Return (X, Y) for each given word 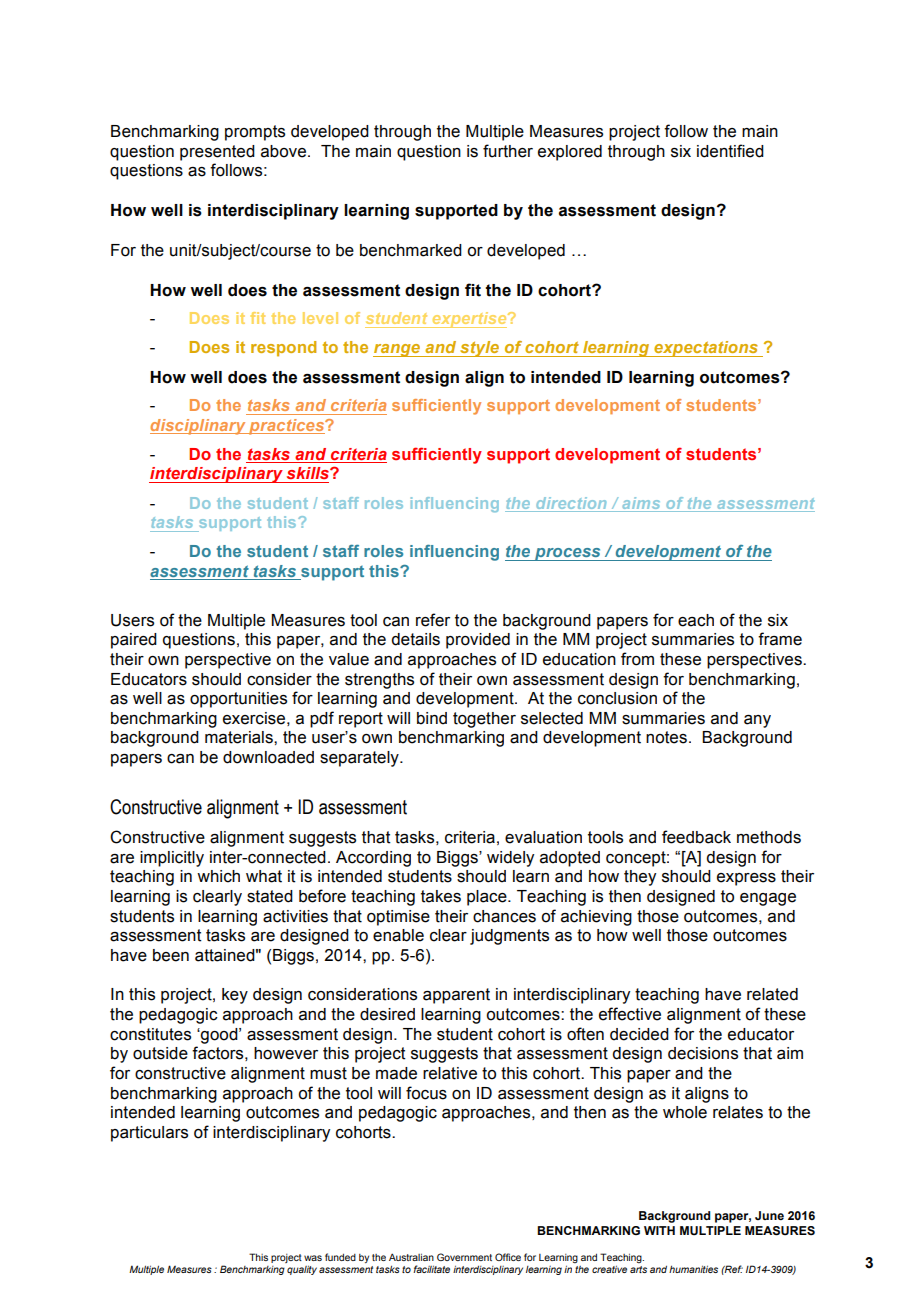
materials (240, 737)
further (508, 151)
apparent (456, 996)
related (772, 994)
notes (666, 737)
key (235, 996)
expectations (706, 349)
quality (302, 1270)
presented (217, 153)
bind (432, 718)
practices (287, 427)
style (480, 349)
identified (730, 151)
